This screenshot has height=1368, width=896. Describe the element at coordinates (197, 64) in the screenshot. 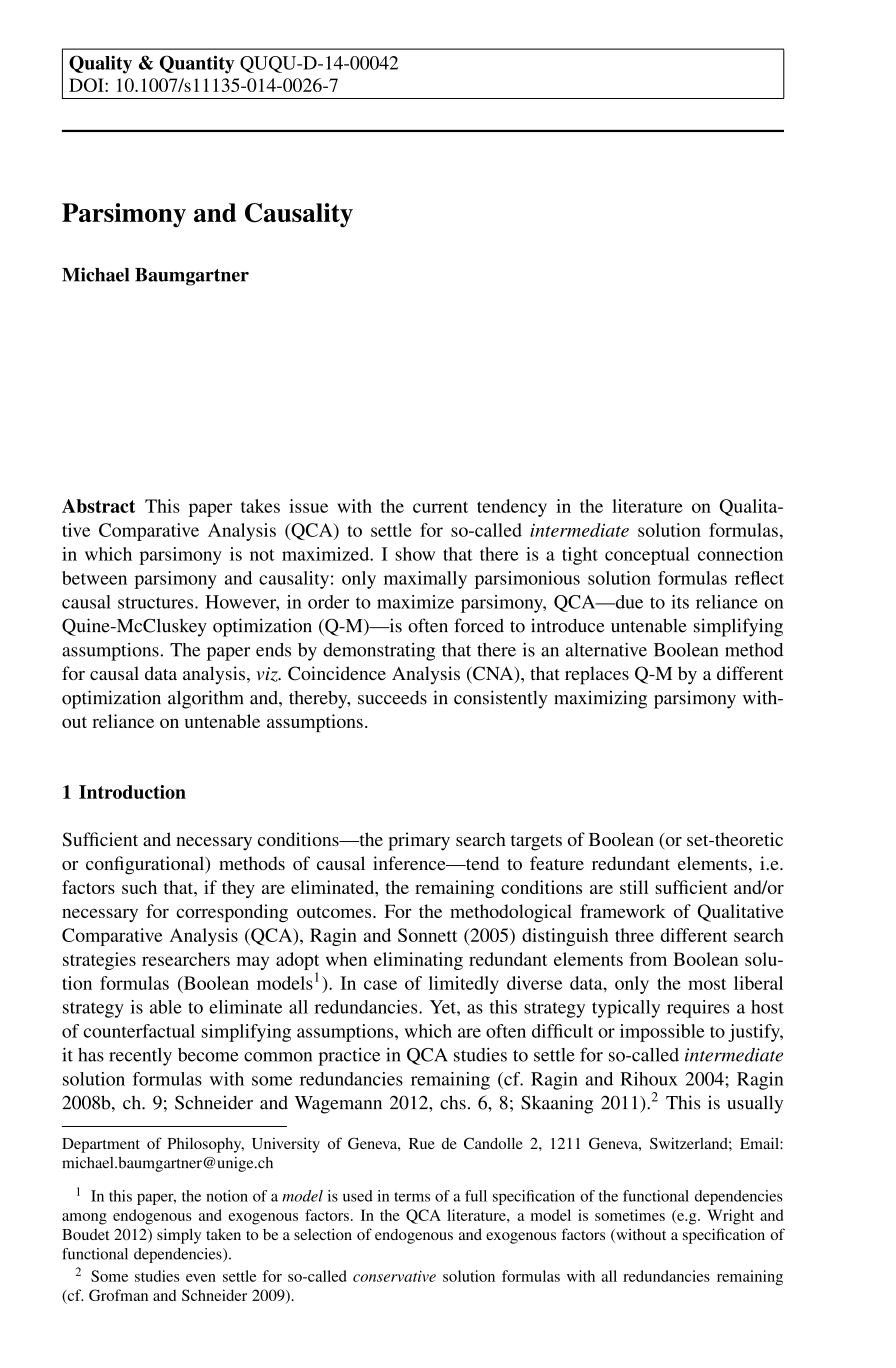

I see `Quantity` at that location.
